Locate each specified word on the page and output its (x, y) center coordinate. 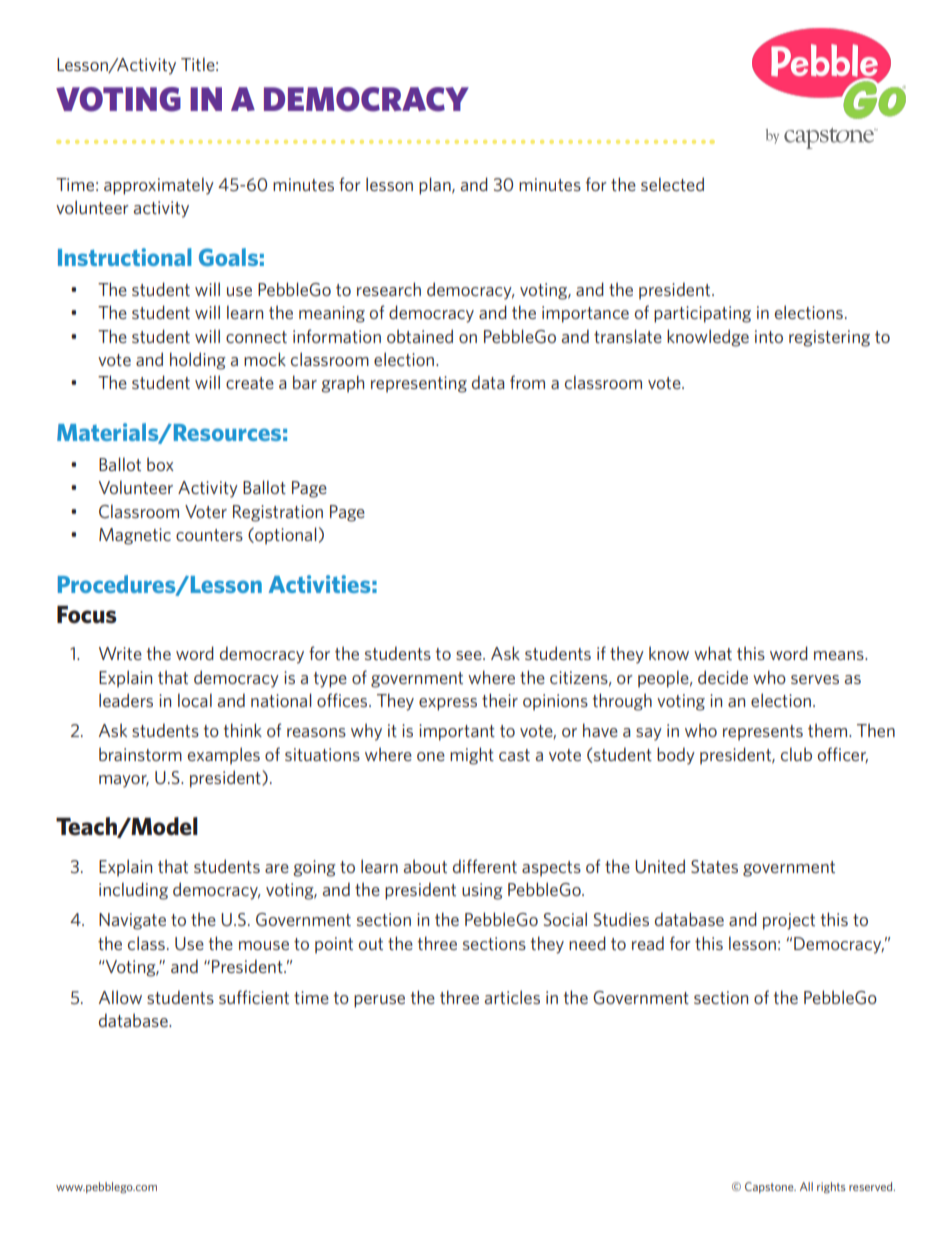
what (713, 653)
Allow (120, 997)
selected (672, 184)
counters (209, 535)
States (714, 866)
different (485, 866)
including (133, 891)
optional (285, 536)
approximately (159, 186)
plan (436, 186)
